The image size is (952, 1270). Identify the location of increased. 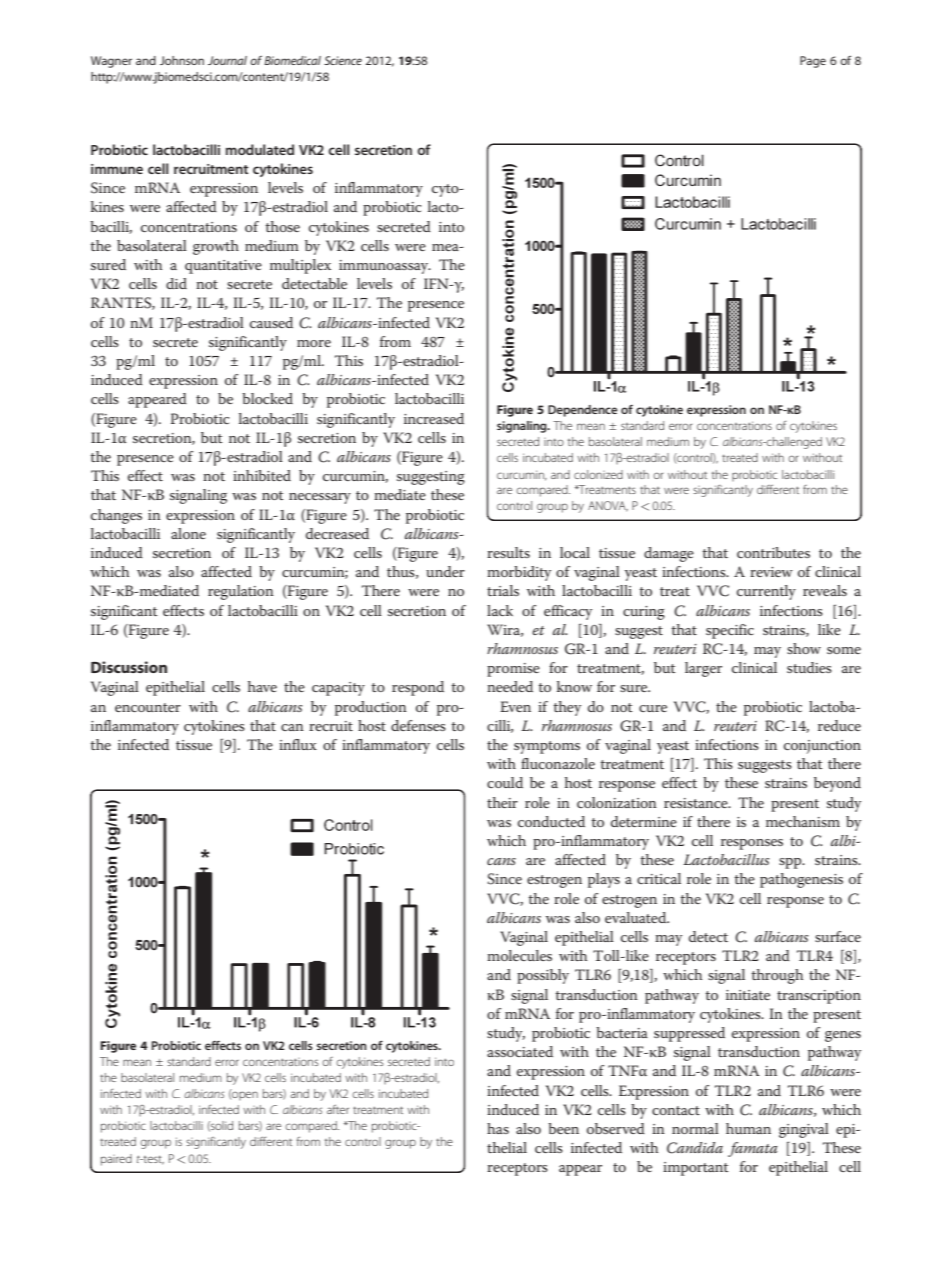
(434, 418).
